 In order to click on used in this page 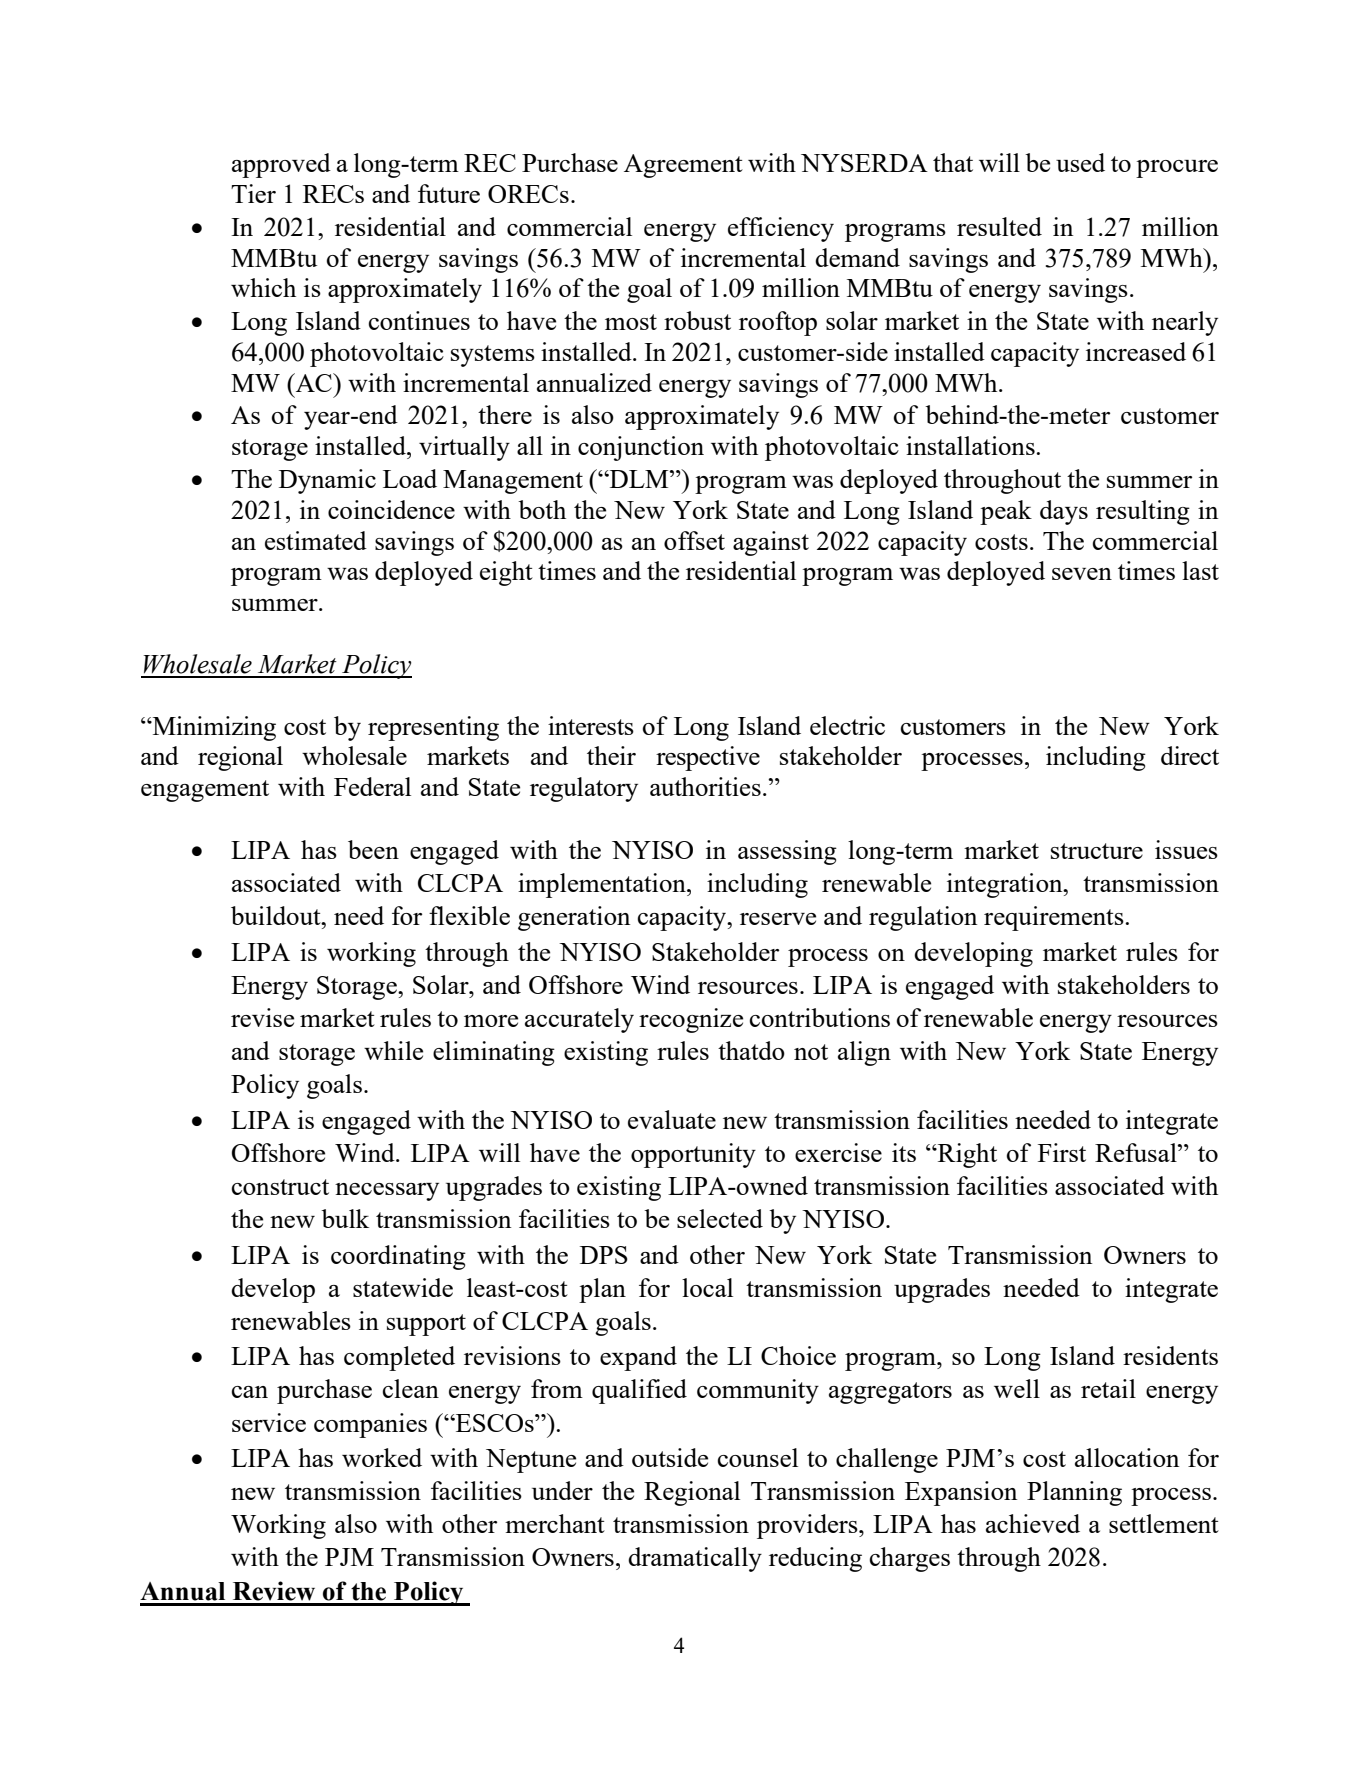, I will do `click(1080, 162)`.
